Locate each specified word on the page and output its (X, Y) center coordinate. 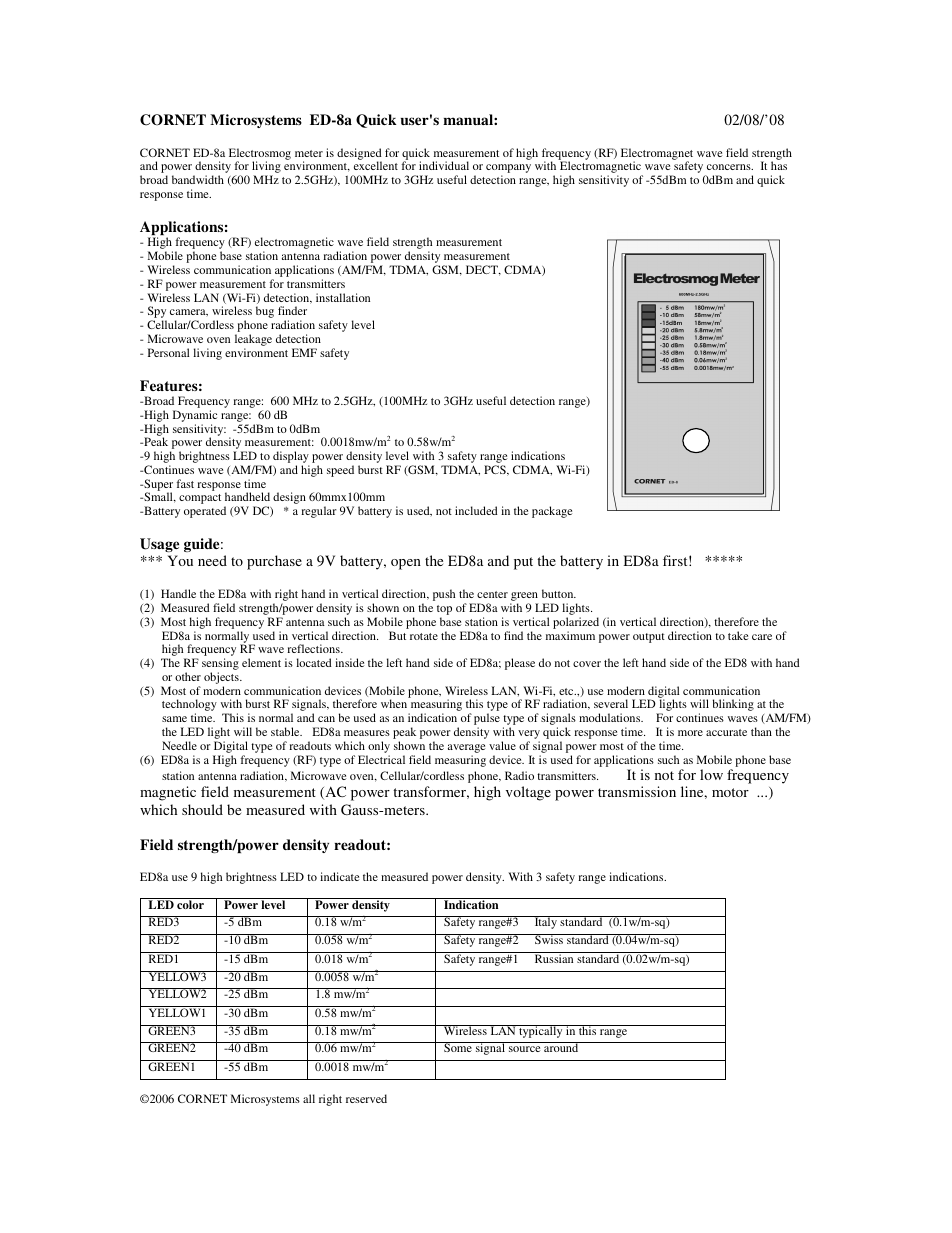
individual (444, 165)
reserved (366, 1098)
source (524, 1049)
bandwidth (198, 179)
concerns (730, 167)
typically (541, 1031)
